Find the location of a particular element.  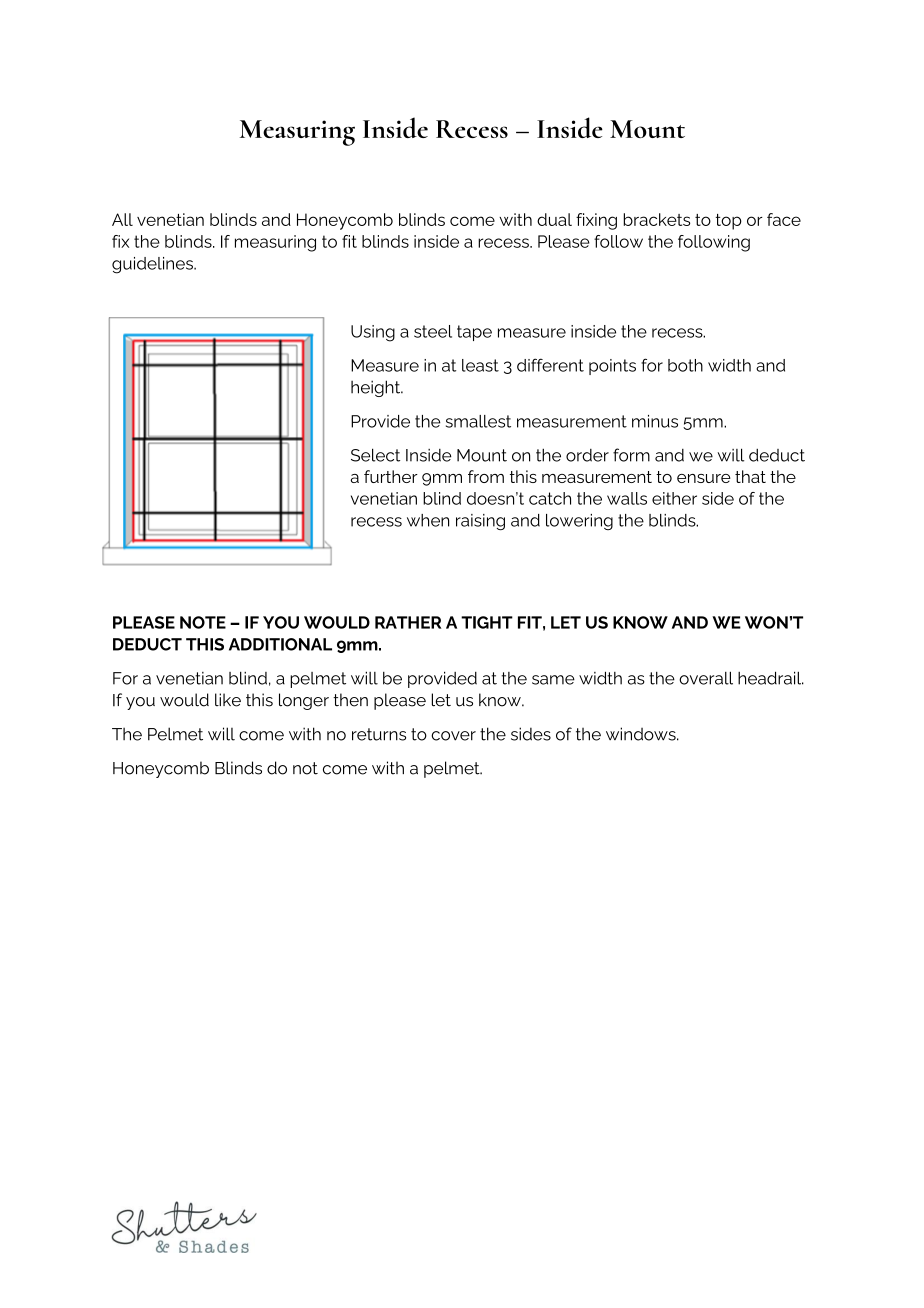

dual is located at coordinates (554, 219).
